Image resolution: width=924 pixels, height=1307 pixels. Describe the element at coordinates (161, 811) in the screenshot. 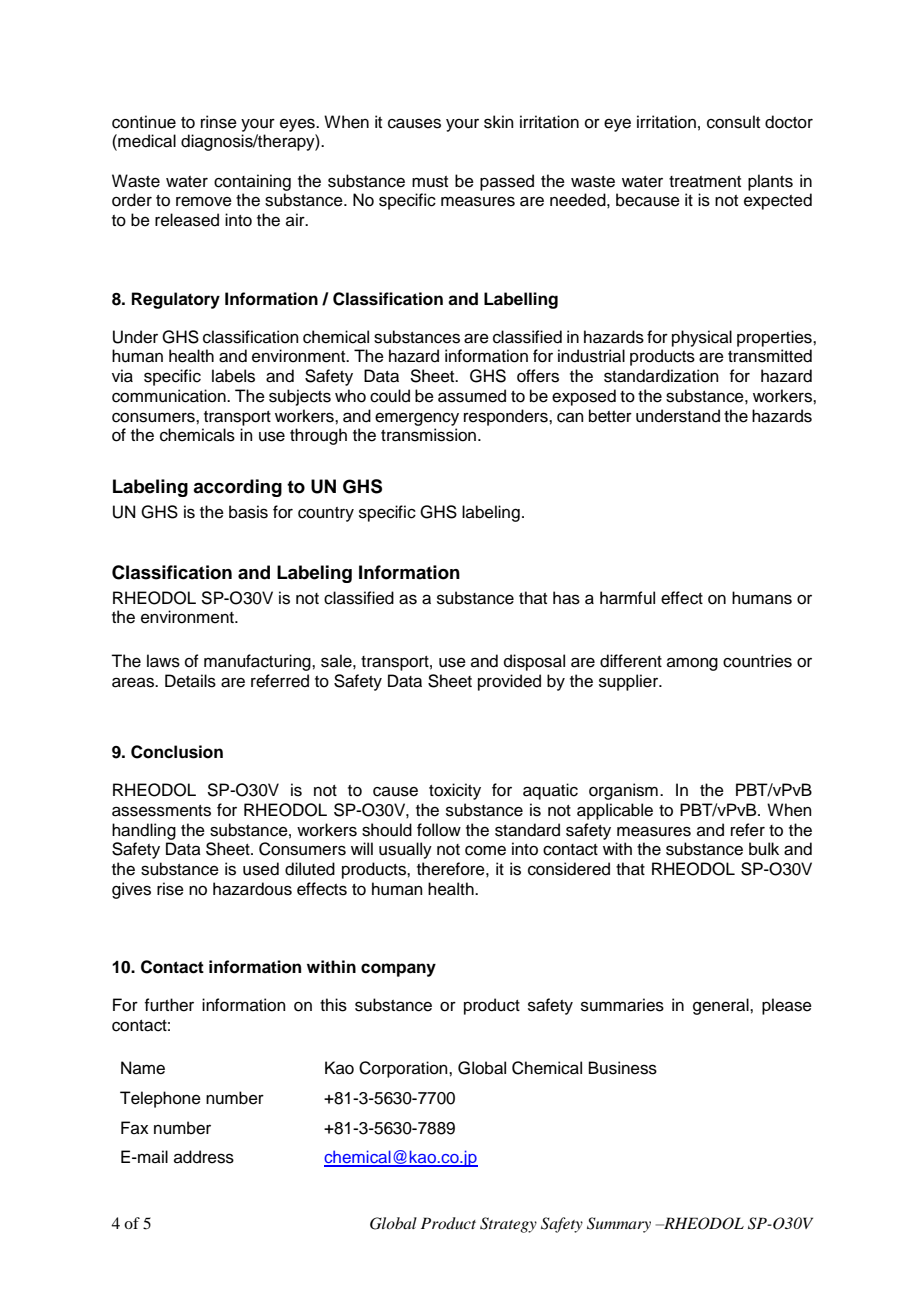

I see `assessments` at that location.
